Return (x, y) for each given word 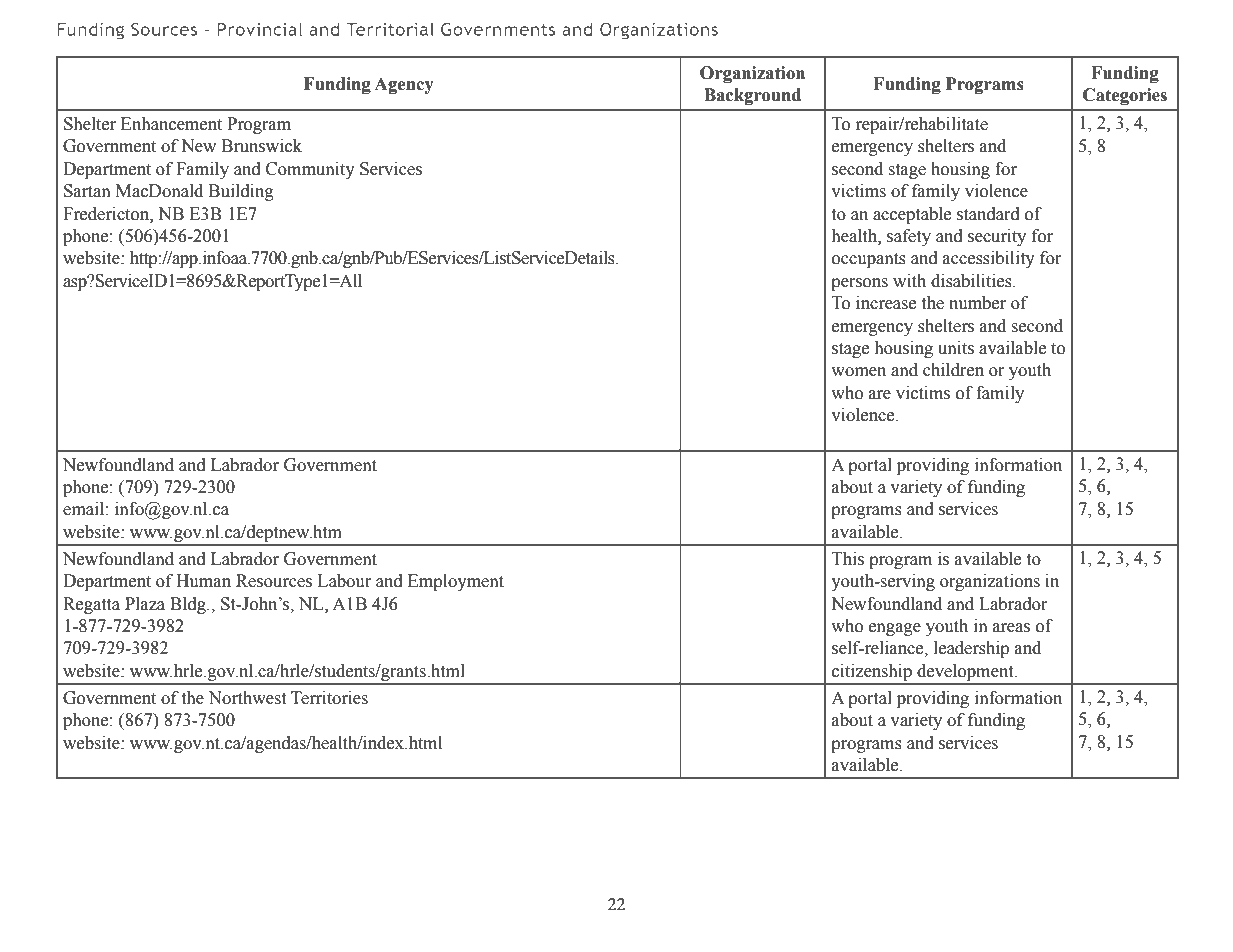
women (858, 372)
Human (203, 581)
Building (241, 192)
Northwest (247, 698)
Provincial (259, 29)
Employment (456, 582)
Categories (1125, 96)
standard (988, 214)
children (953, 370)
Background (752, 96)
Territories (329, 698)
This (848, 559)
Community (310, 170)
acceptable (912, 215)
